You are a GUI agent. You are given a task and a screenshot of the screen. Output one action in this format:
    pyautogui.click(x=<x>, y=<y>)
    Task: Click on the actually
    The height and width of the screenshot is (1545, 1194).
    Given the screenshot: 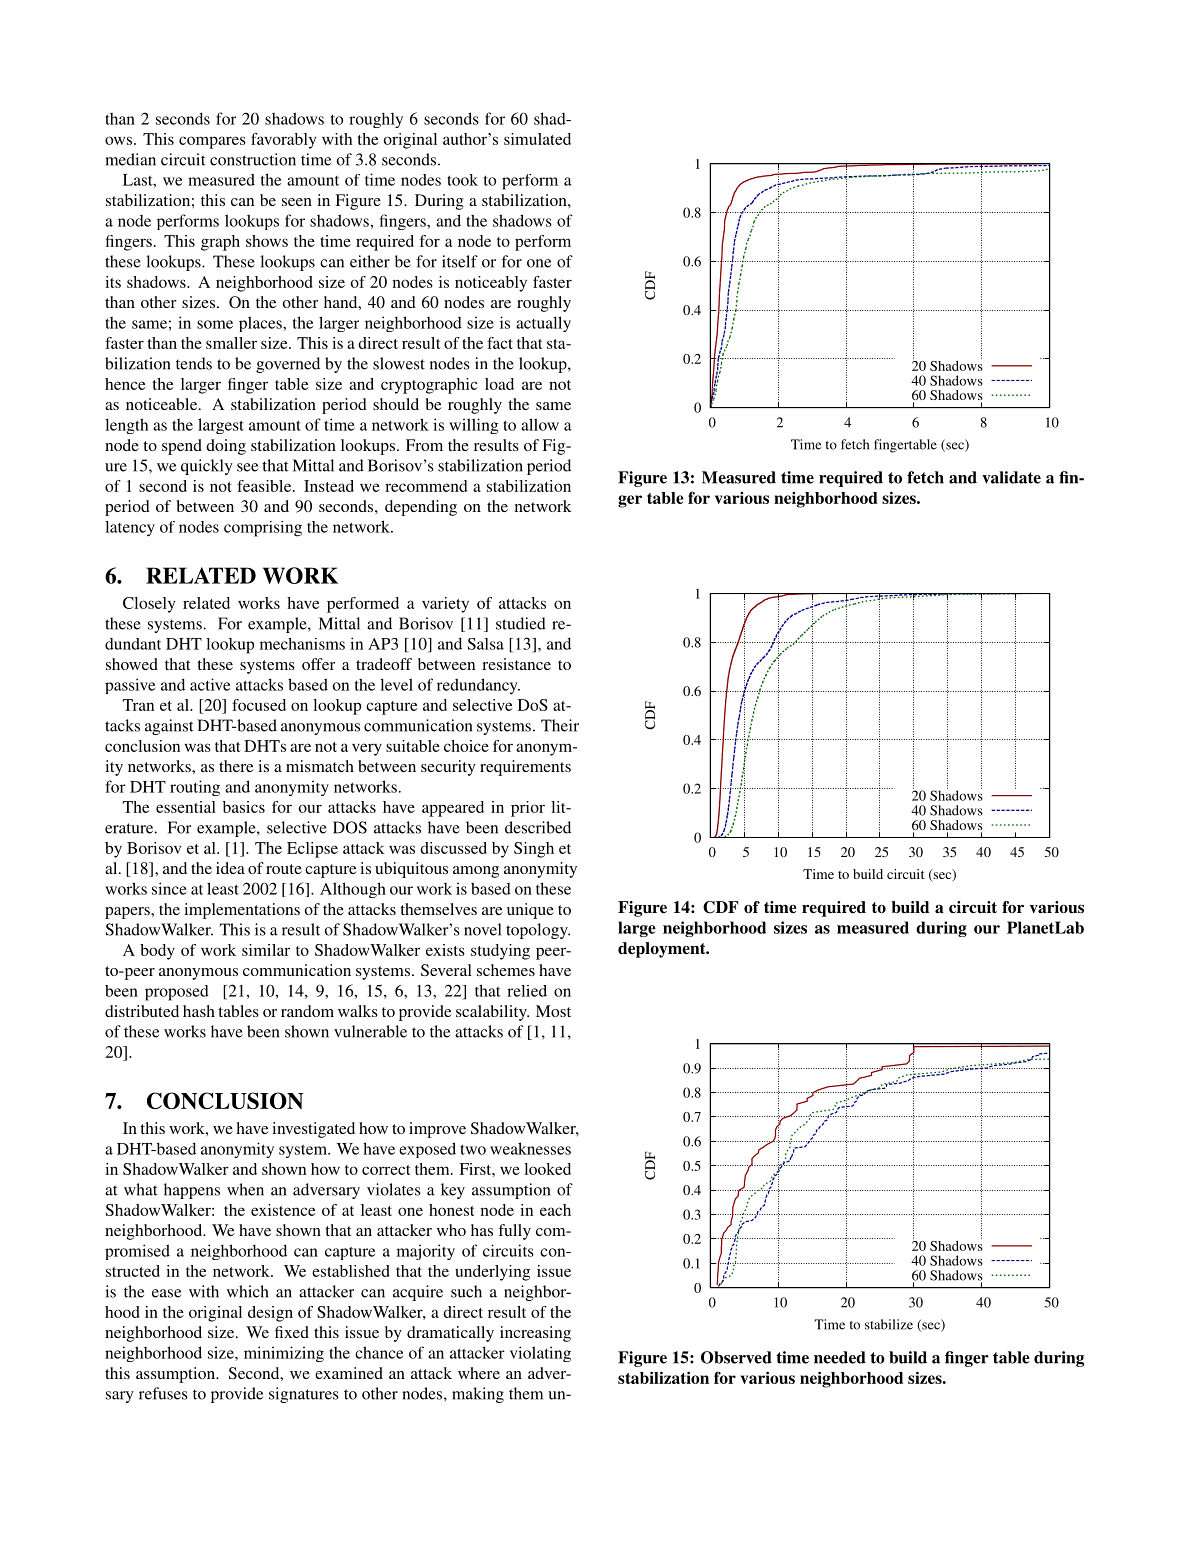 What is the action you would take?
    pyautogui.click(x=543, y=324)
